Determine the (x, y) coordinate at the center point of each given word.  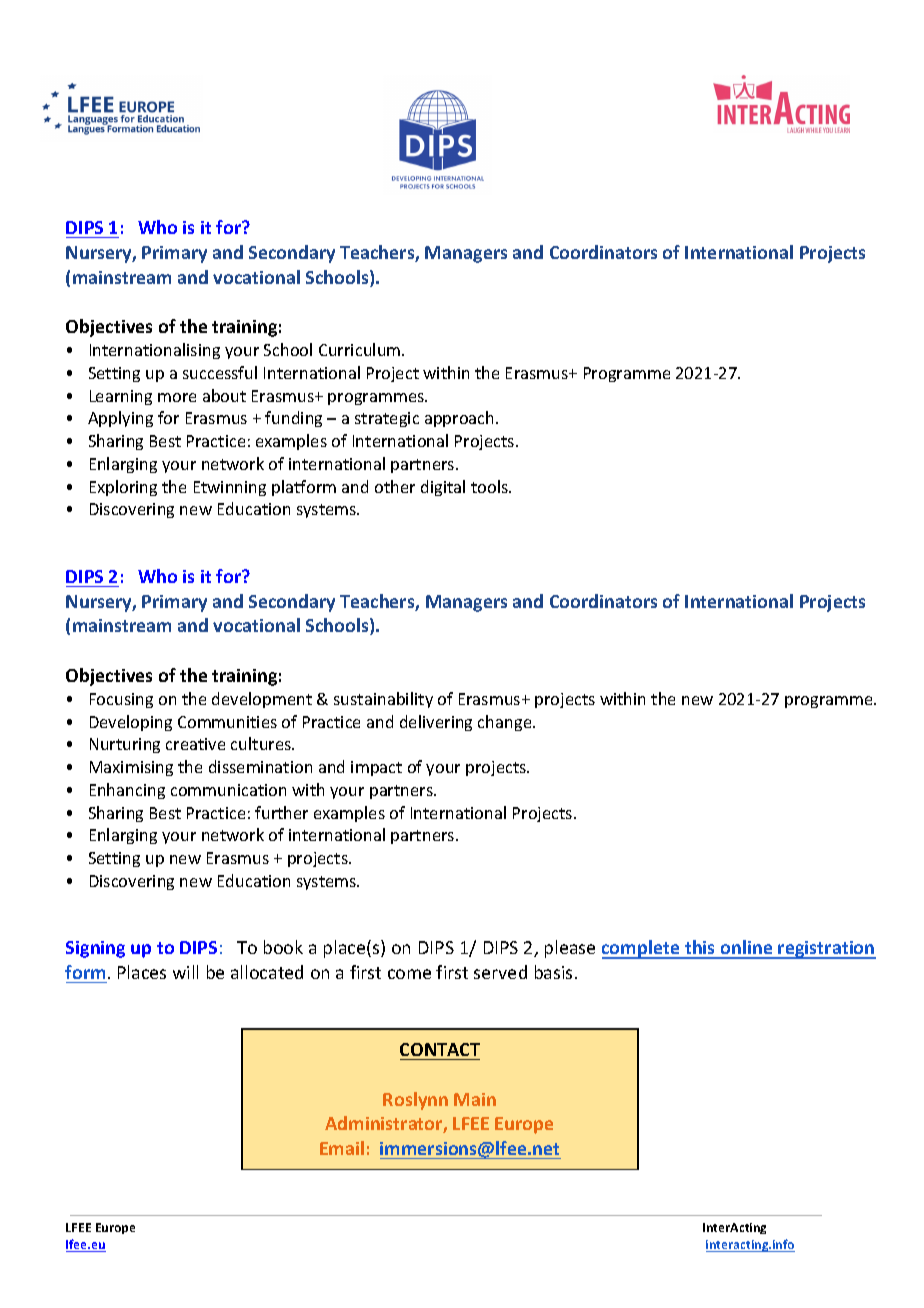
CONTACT (440, 1049)
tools (490, 486)
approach (461, 419)
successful (220, 372)
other (395, 486)
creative (195, 744)
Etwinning (230, 488)
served (500, 972)
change (506, 723)
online (747, 949)
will (185, 972)
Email (342, 1148)
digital (443, 488)
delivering (436, 723)
